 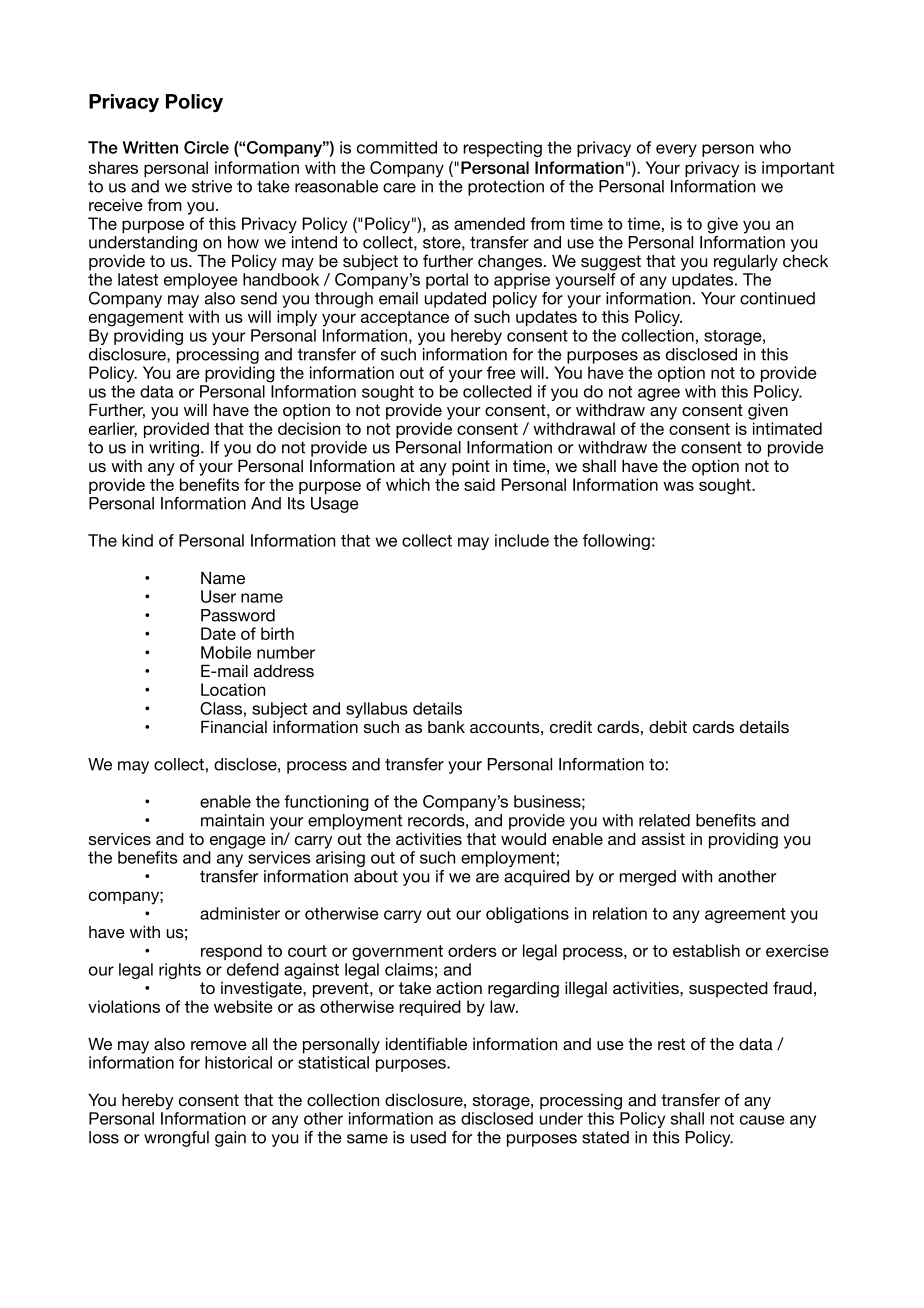 I want to click on wrongful, so click(x=176, y=1139).
